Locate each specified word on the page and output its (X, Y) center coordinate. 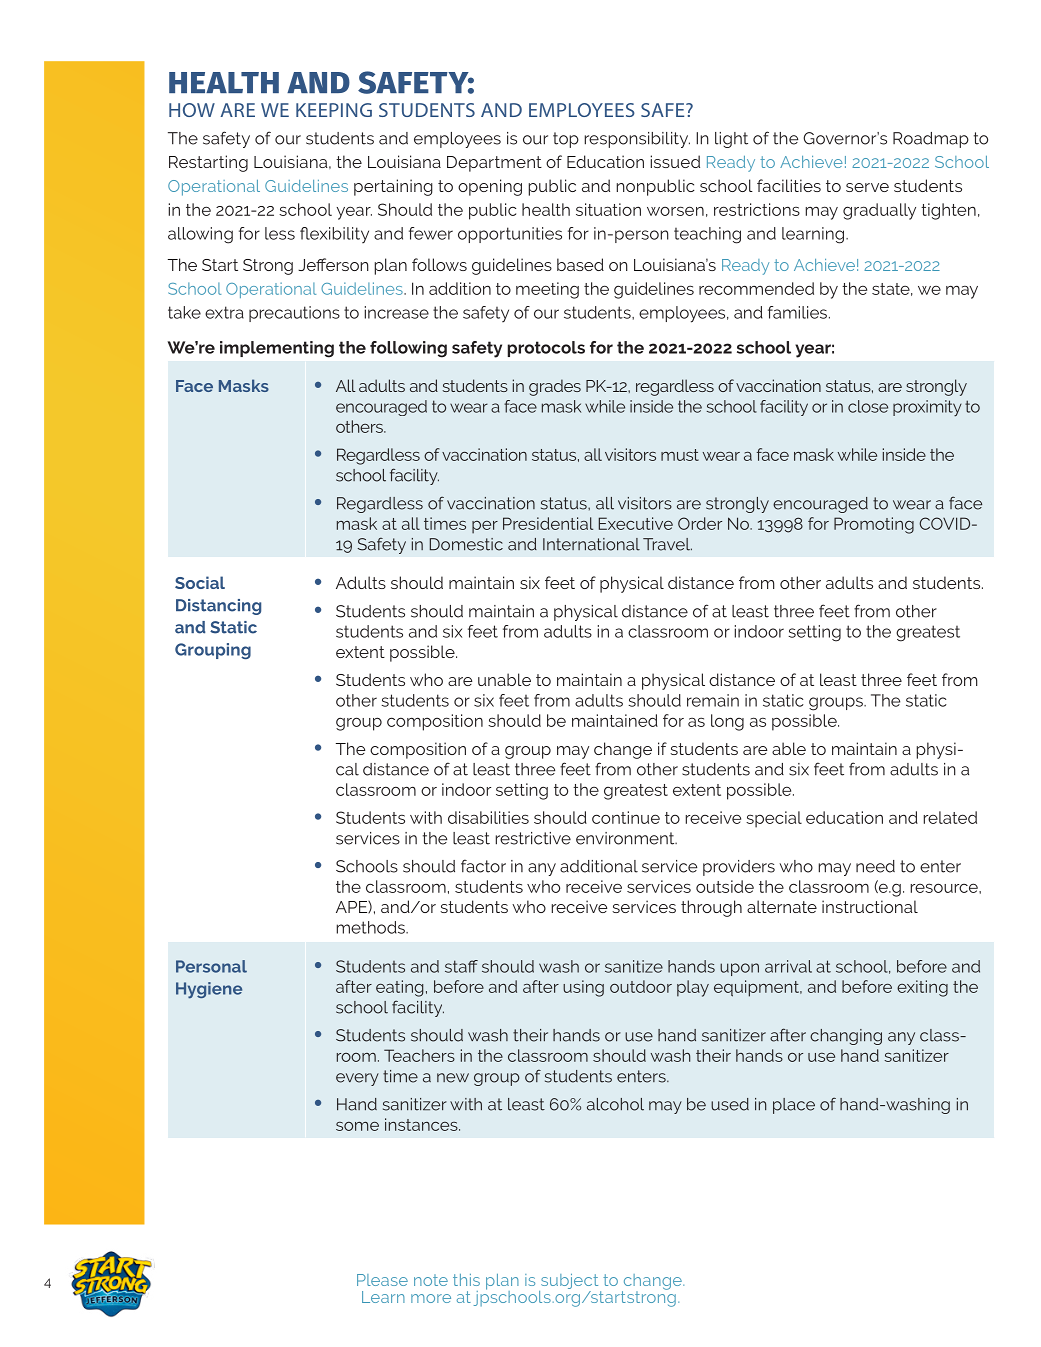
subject (569, 1281)
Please (382, 1280)
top (566, 140)
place (794, 1106)
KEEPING (334, 110)
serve (867, 187)
